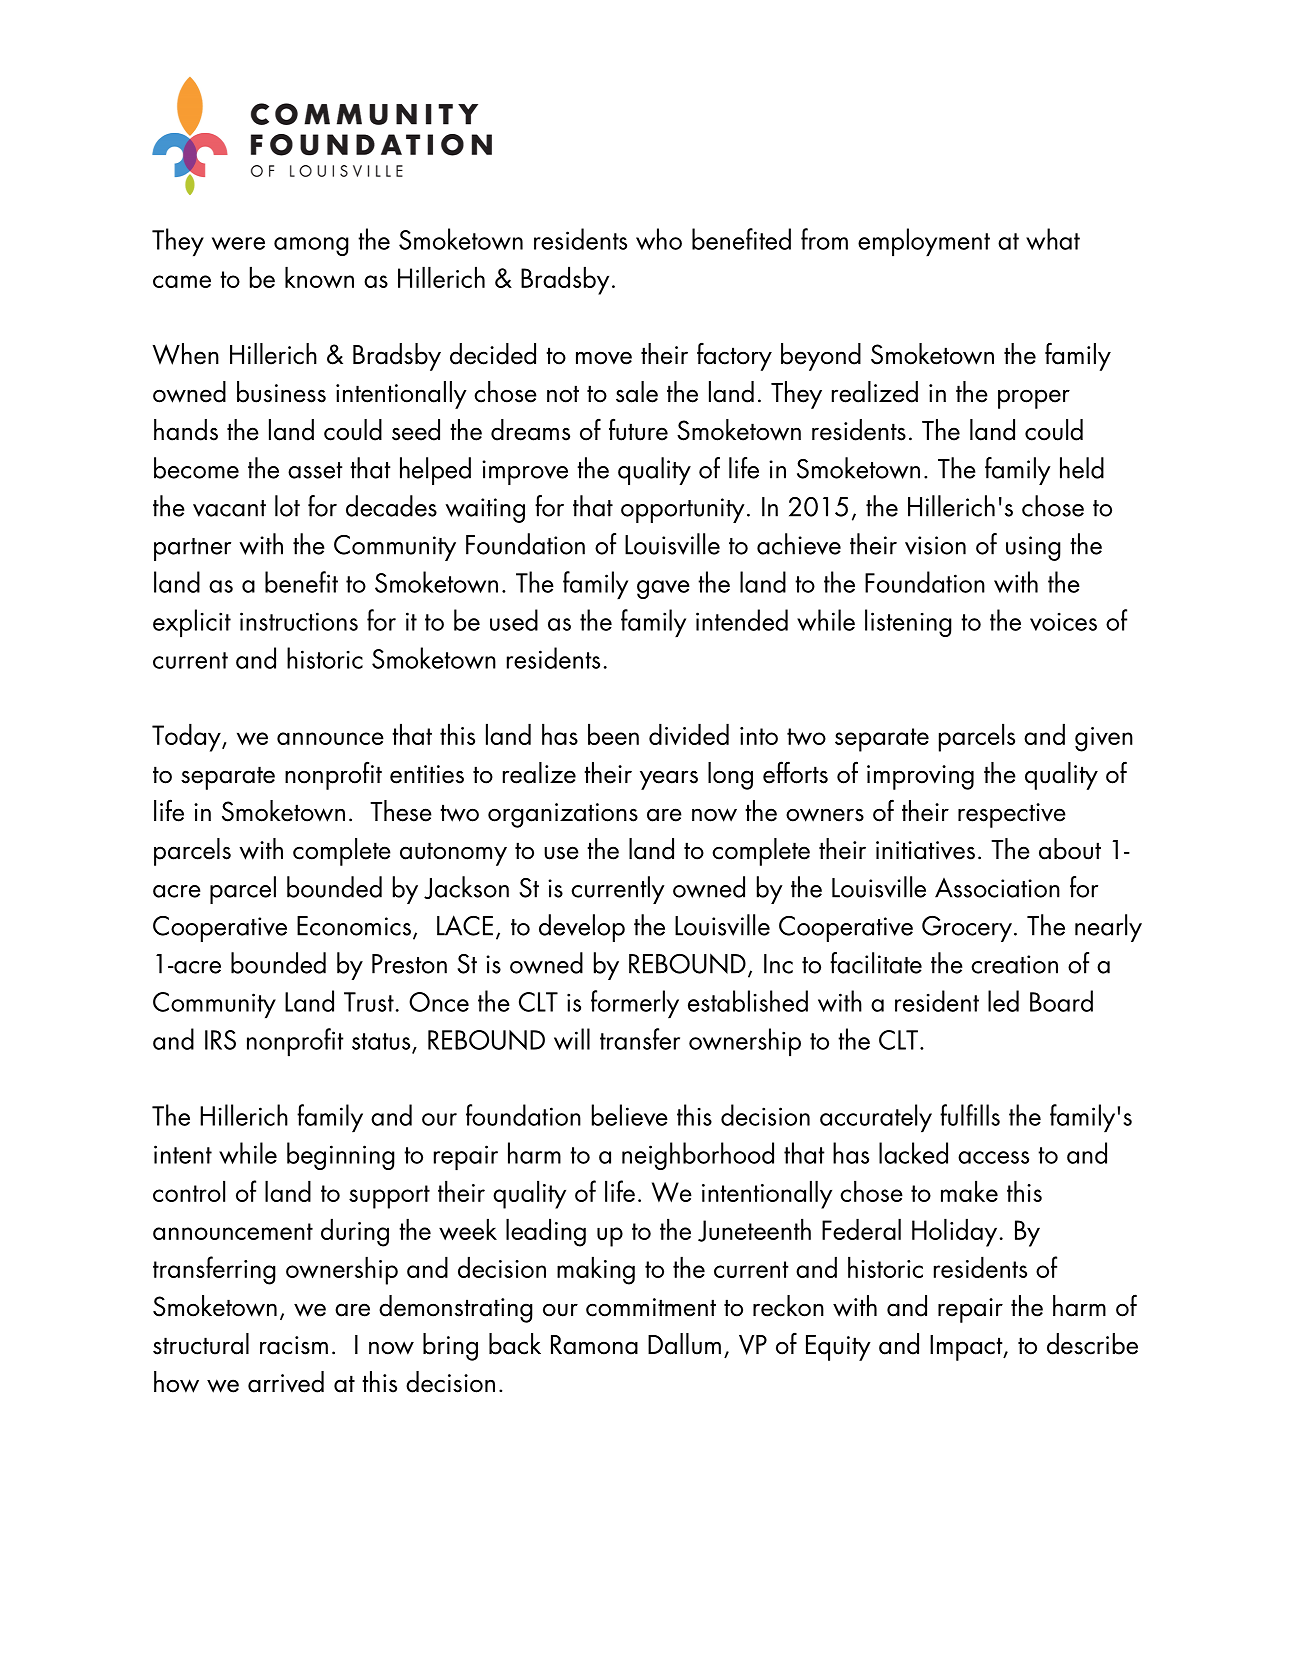  What do you see at coordinates (401, 811) in the screenshot?
I see `These` at bounding box center [401, 811].
